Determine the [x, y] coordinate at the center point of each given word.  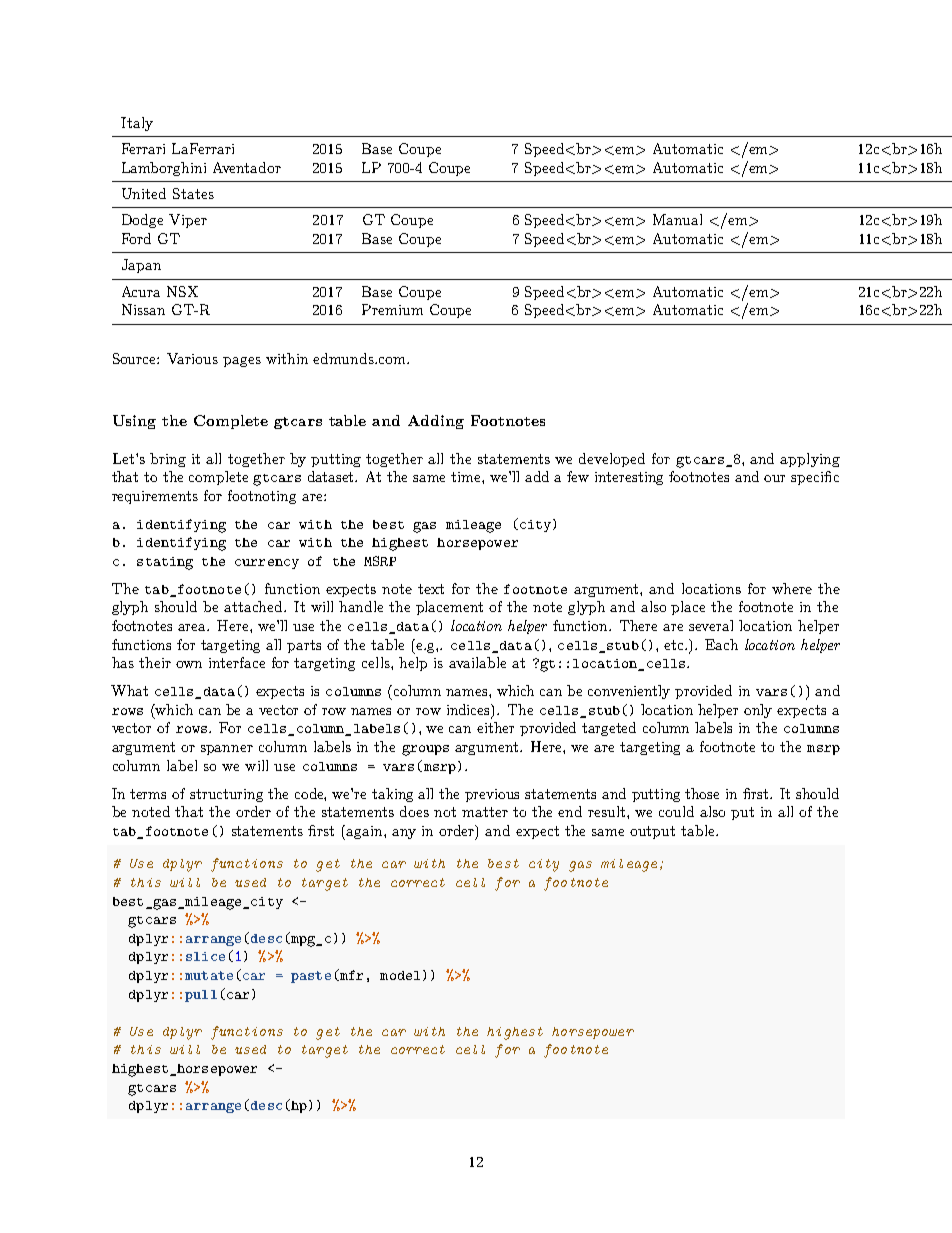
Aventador [247, 167]
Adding [436, 422]
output [652, 832]
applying [810, 460]
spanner [227, 750]
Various [192, 358]
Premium [392, 309]
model [400, 975]
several [711, 625]
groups [425, 750]
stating [165, 563]
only [758, 711]
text [431, 589]
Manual [677, 219]
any [404, 834]
